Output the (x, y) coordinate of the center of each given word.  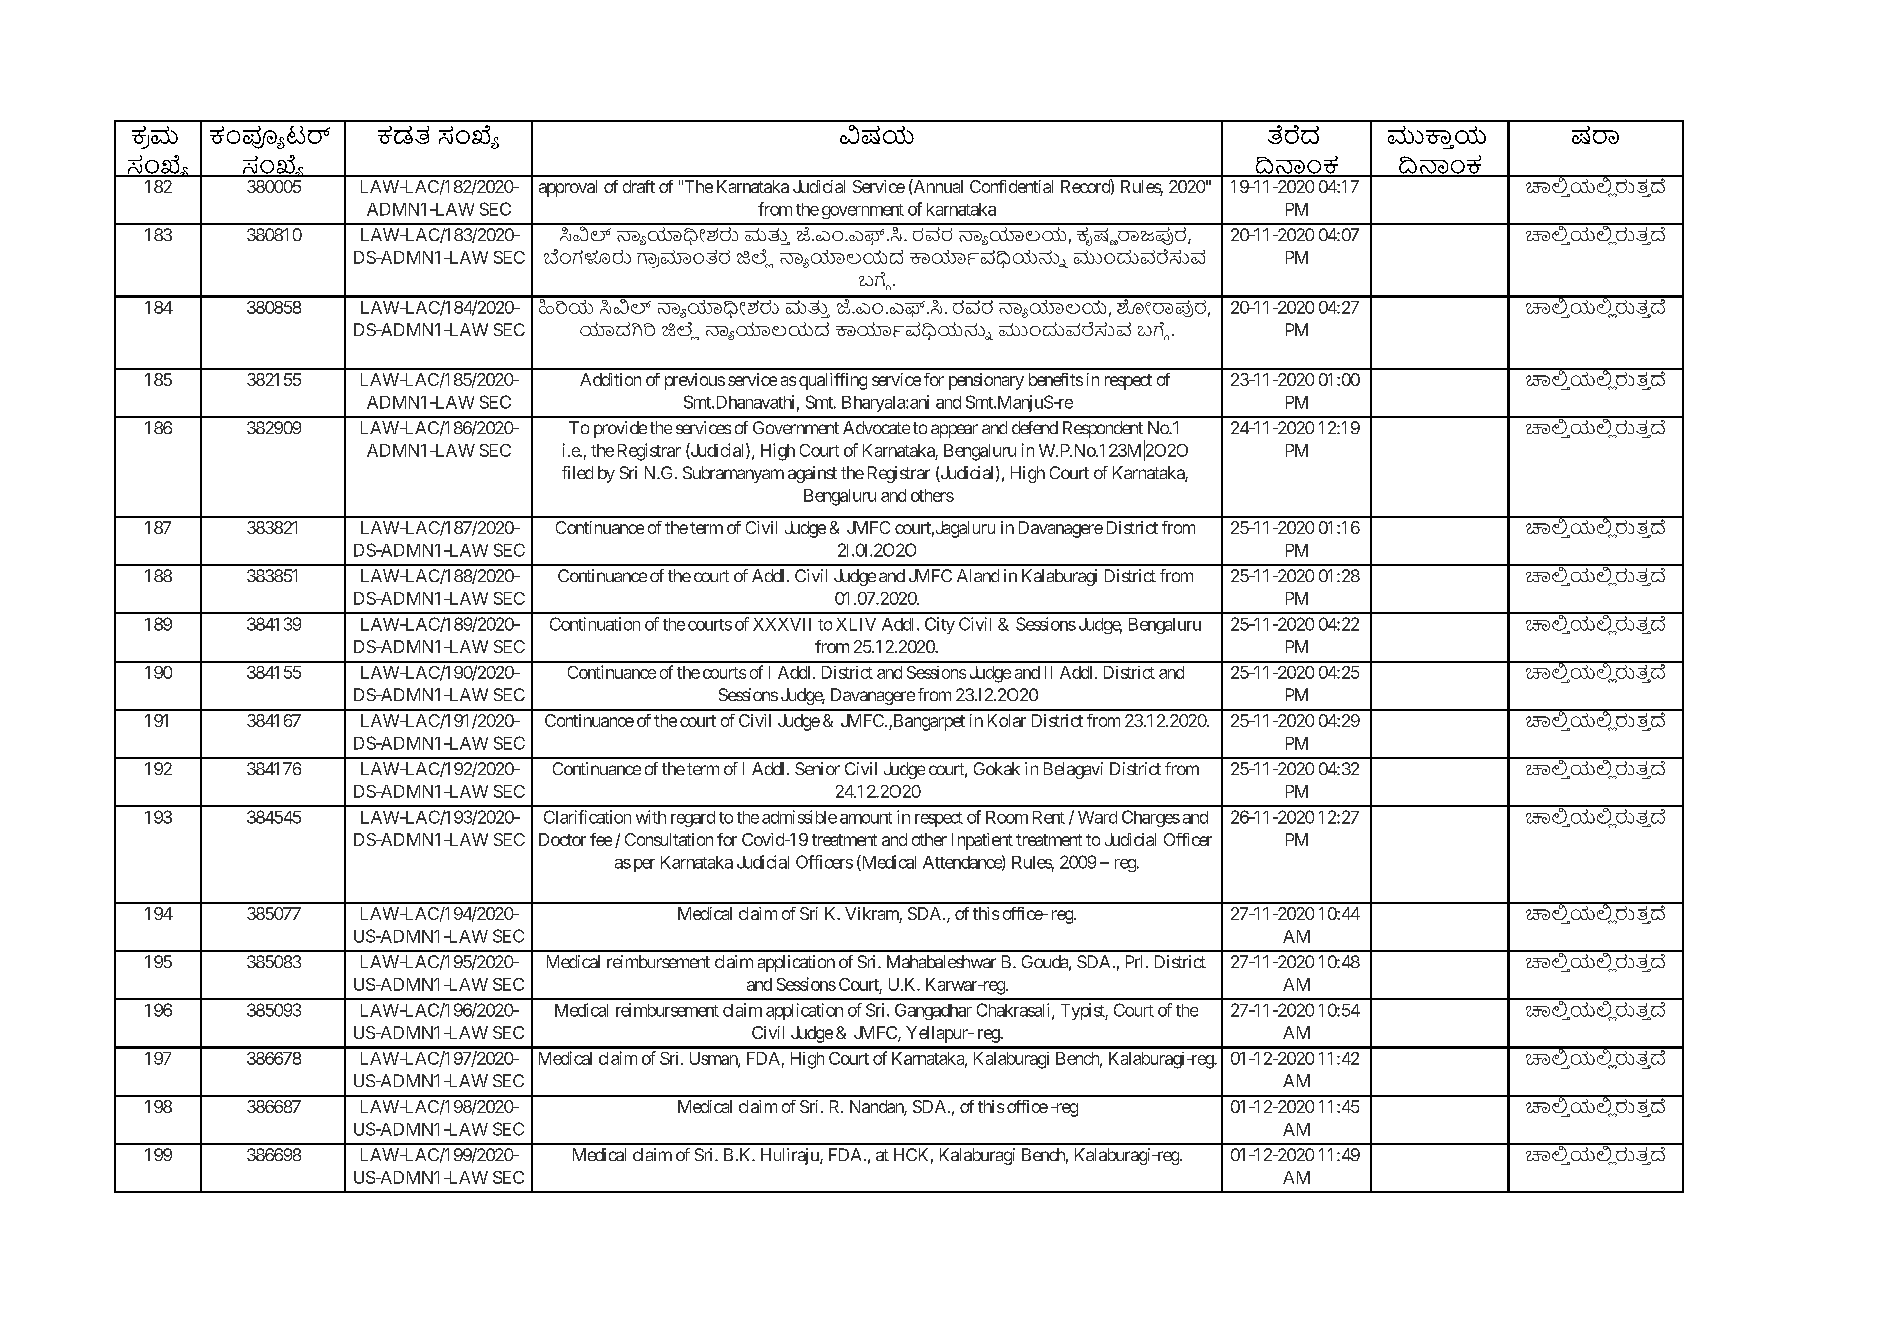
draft (639, 186)
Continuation (595, 624)
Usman (714, 1059)
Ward (1097, 817)
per (642, 865)
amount (866, 818)
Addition (610, 379)
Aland (978, 575)
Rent (1049, 817)
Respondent (1104, 431)
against (812, 474)
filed (577, 472)
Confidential (1011, 186)
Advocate (876, 427)
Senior (817, 768)
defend (1035, 427)
